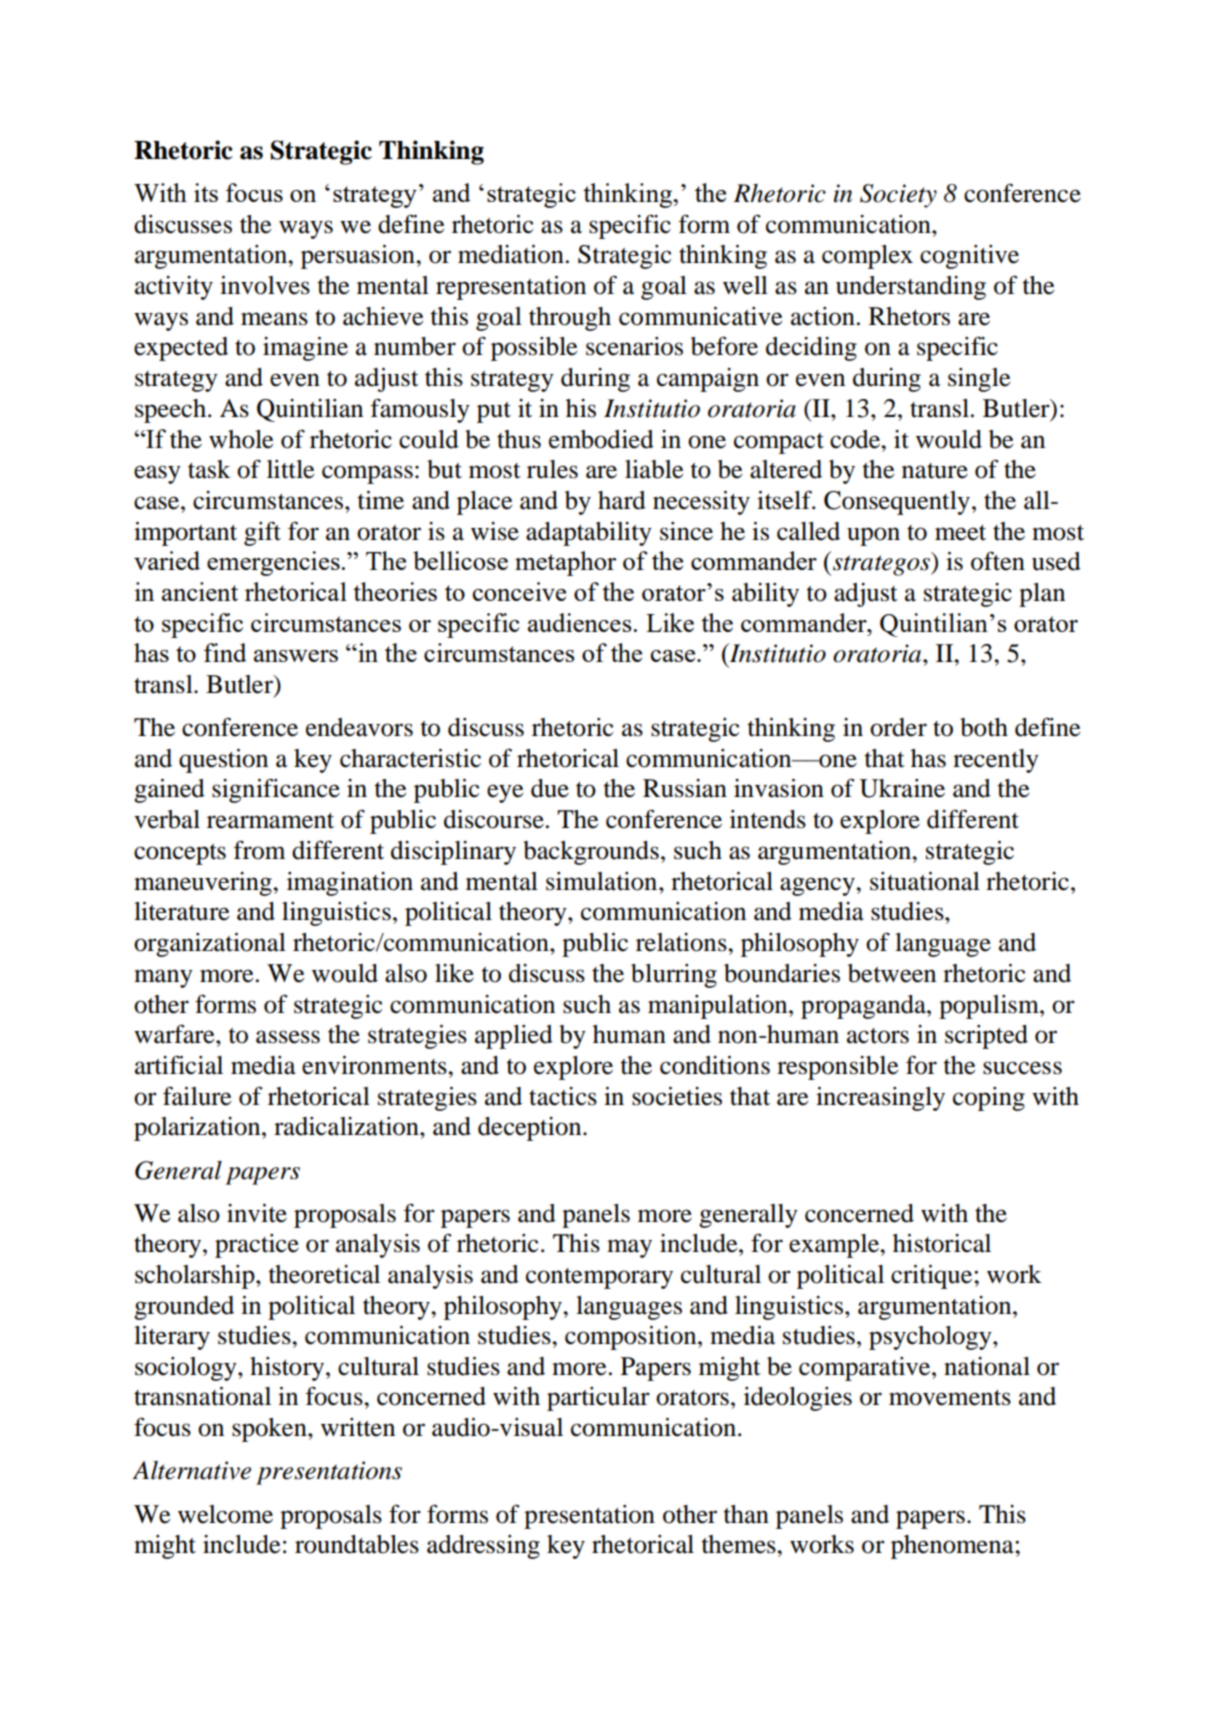 The image size is (1222, 1729). What do you see at coordinates (483, 1547) in the screenshot?
I see `addressing` at bounding box center [483, 1547].
